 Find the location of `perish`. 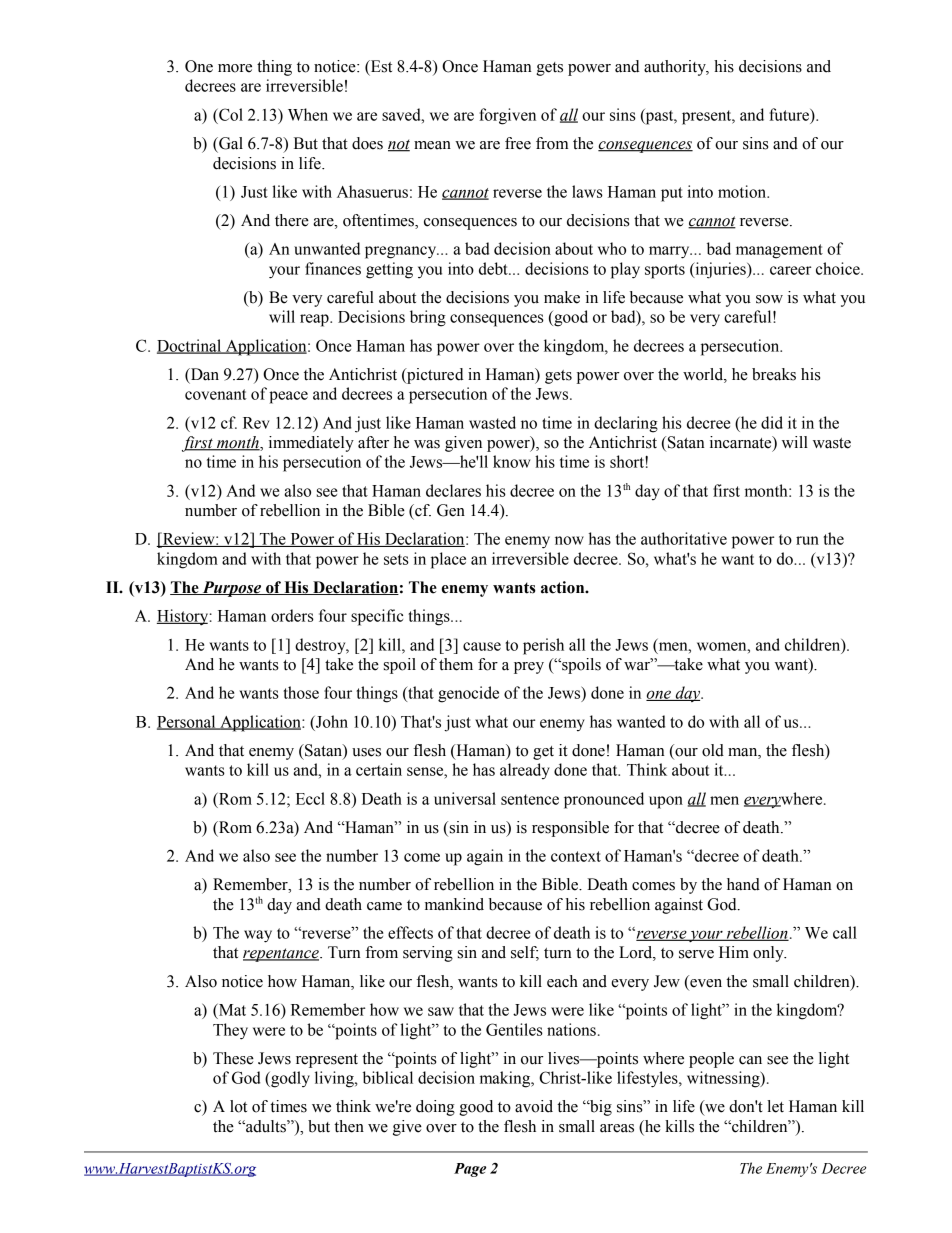

perish is located at coordinates (543, 646).
